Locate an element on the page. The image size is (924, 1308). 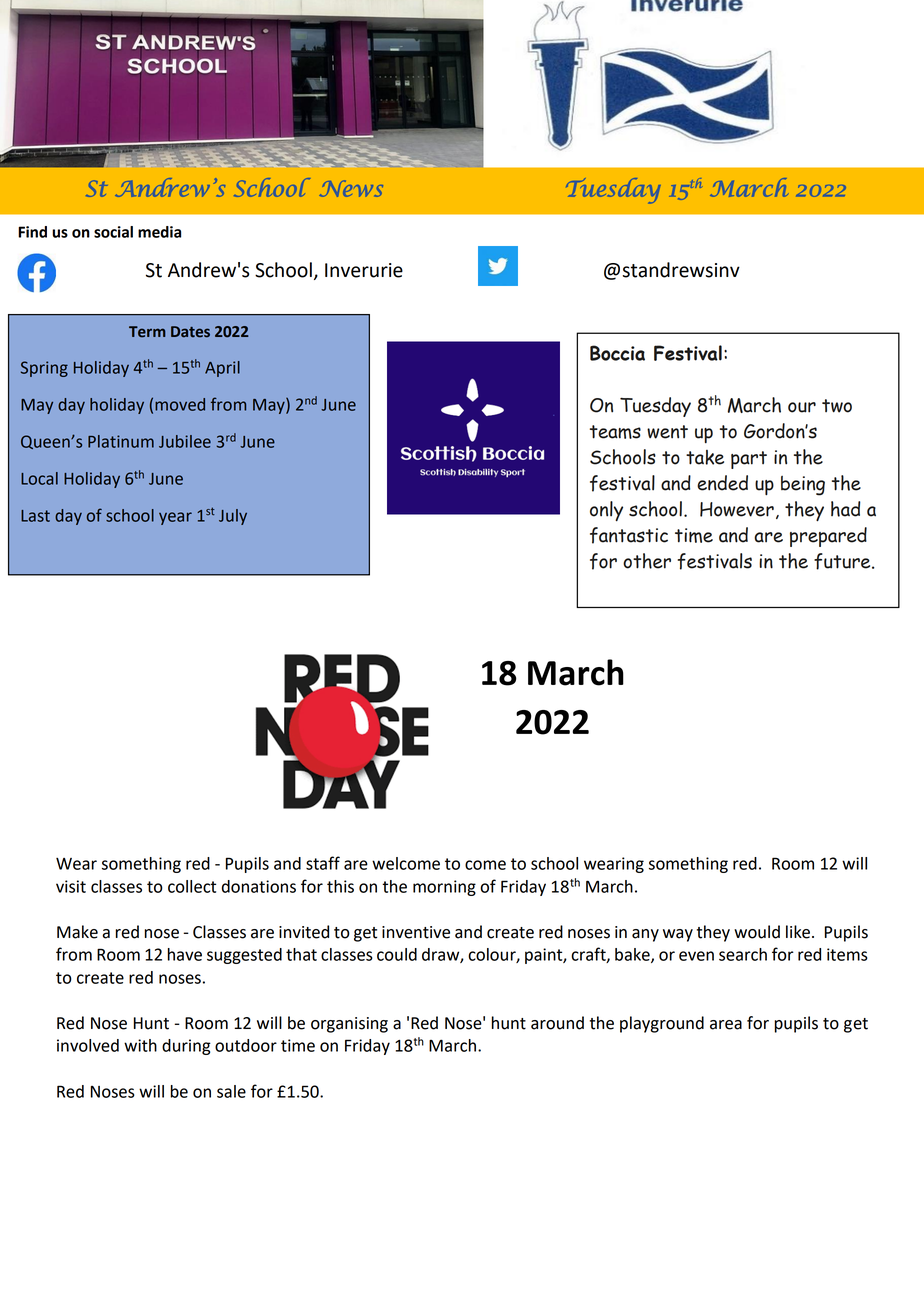
staff is located at coordinates (323, 863).
